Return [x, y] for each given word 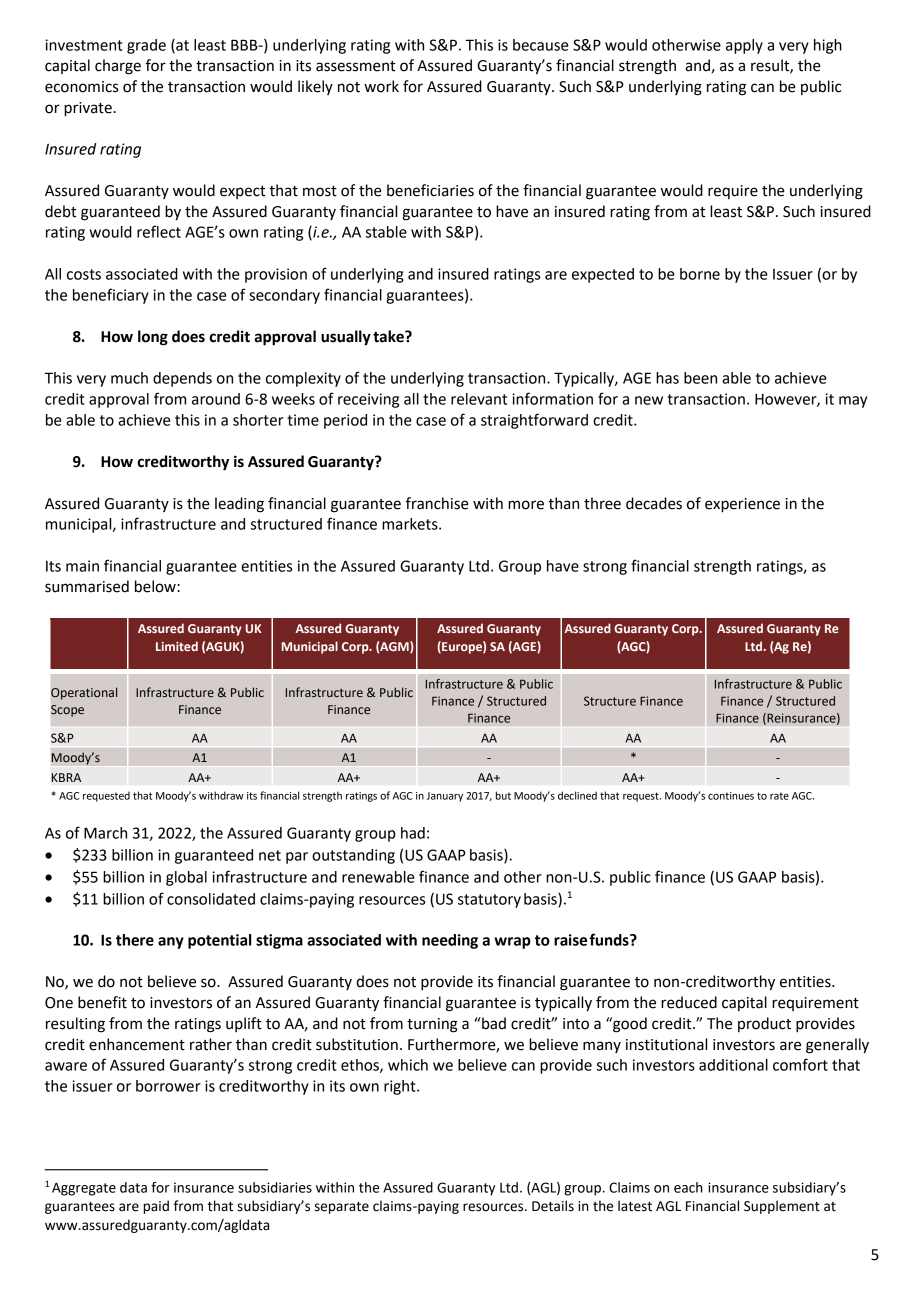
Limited [177, 646]
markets [411, 524]
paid [156, 1207]
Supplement [782, 1207]
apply [744, 46]
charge [118, 67]
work [381, 86]
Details [553, 1206]
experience [742, 505]
